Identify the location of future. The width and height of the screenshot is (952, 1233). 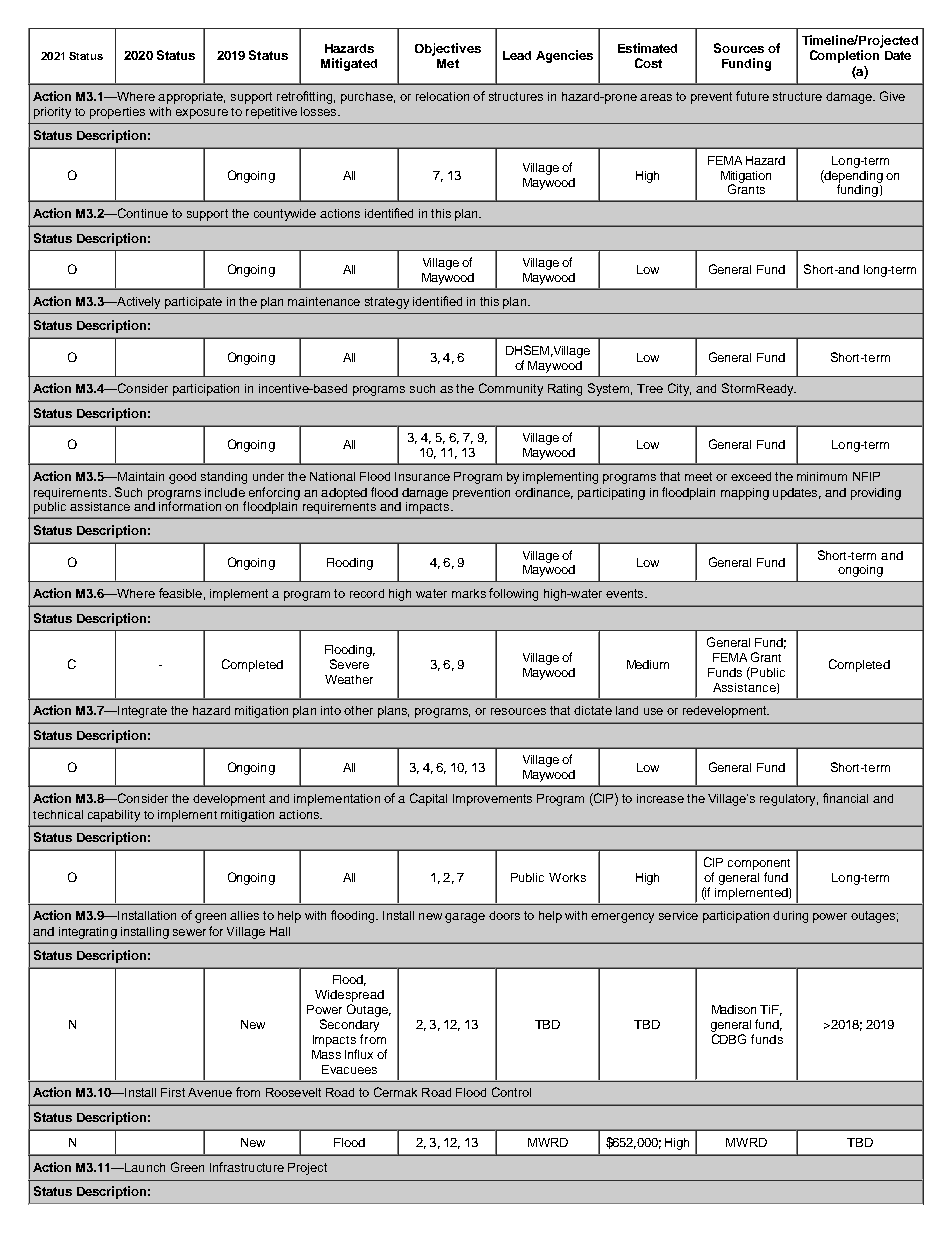
(752, 96).
